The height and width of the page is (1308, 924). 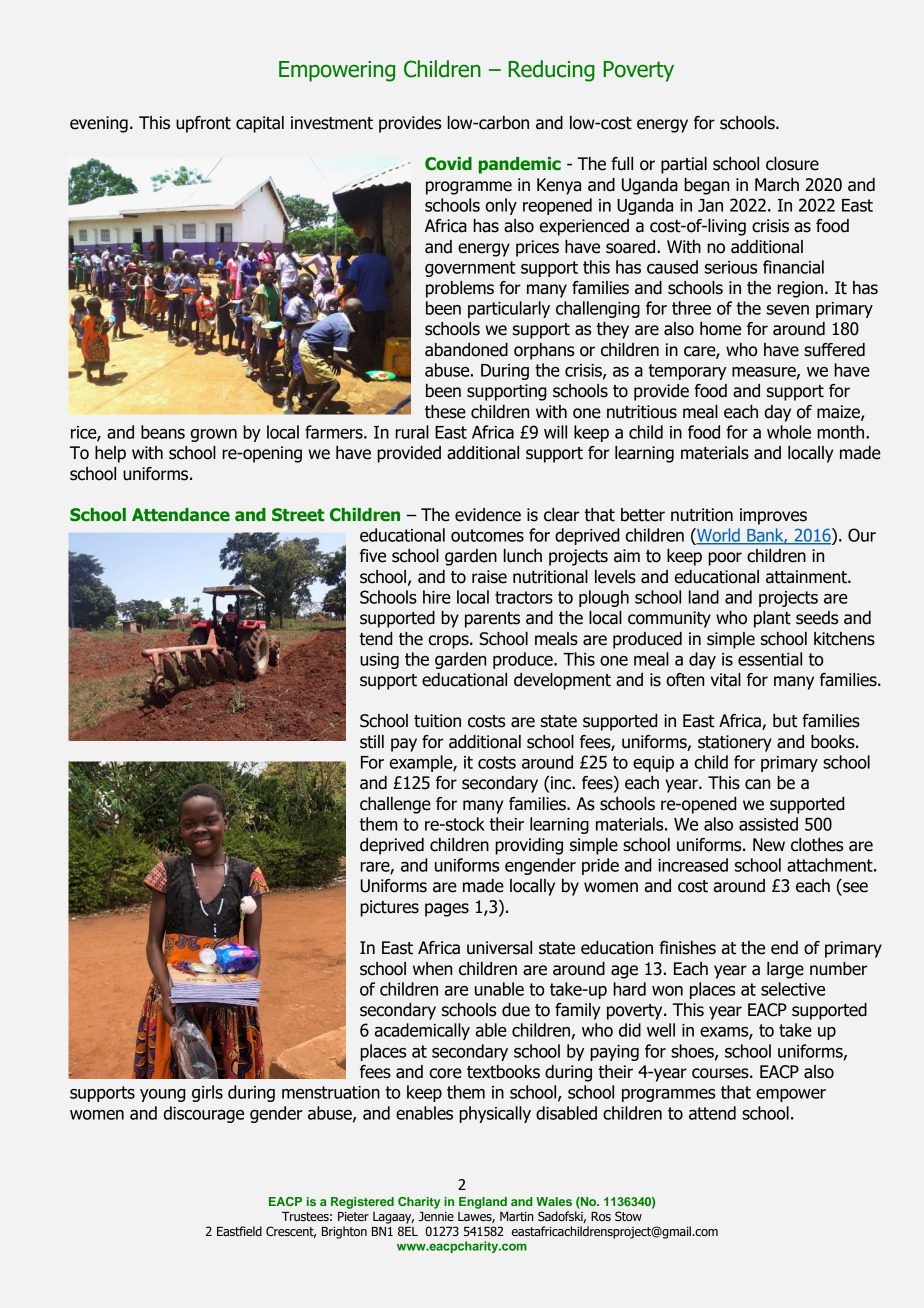 I want to click on using, so click(x=379, y=661).
